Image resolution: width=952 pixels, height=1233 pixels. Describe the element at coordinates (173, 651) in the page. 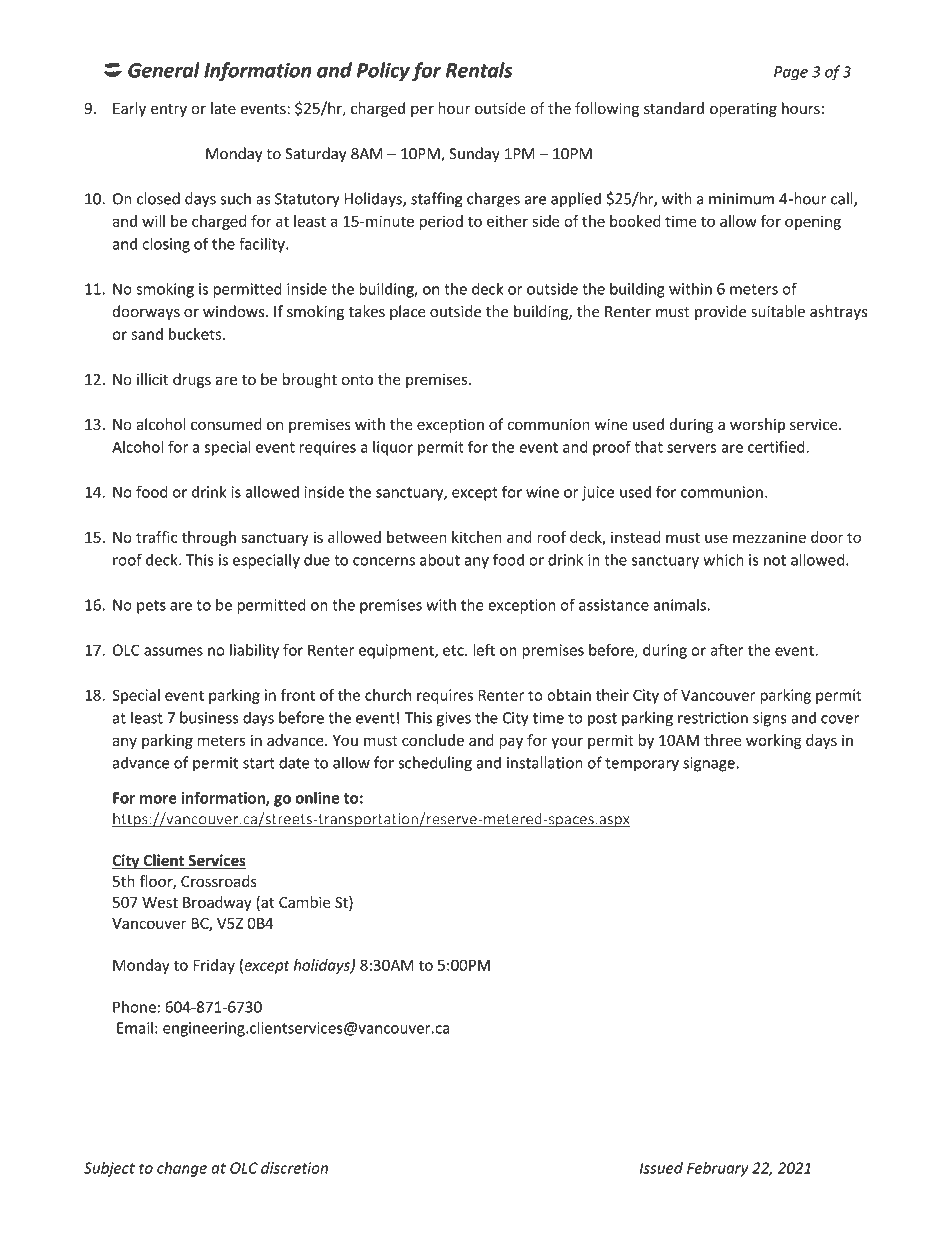

I see `assumes` at that location.
